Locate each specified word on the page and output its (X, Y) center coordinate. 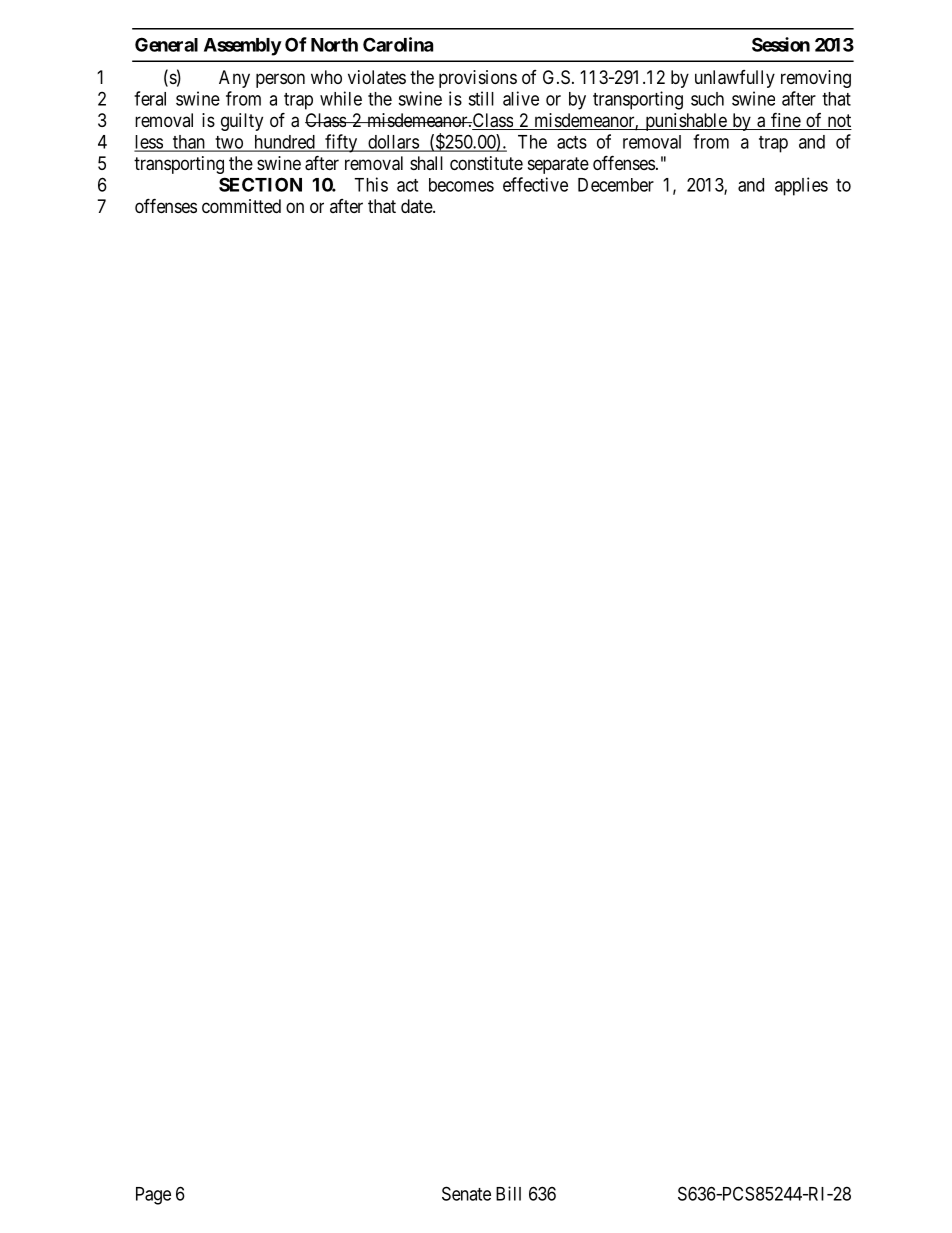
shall (426, 163)
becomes (461, 185)
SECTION (260, 184)
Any (234, 79)
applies (801, 186)
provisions (478, 79)
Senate (466, 1193)
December (616, 185)
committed (241, 206)
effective (535, 184)
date (417, 206)
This (371, 184)
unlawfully (735, 79)
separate (558, 165)
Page (153, 1196)
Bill (508, 1193)
